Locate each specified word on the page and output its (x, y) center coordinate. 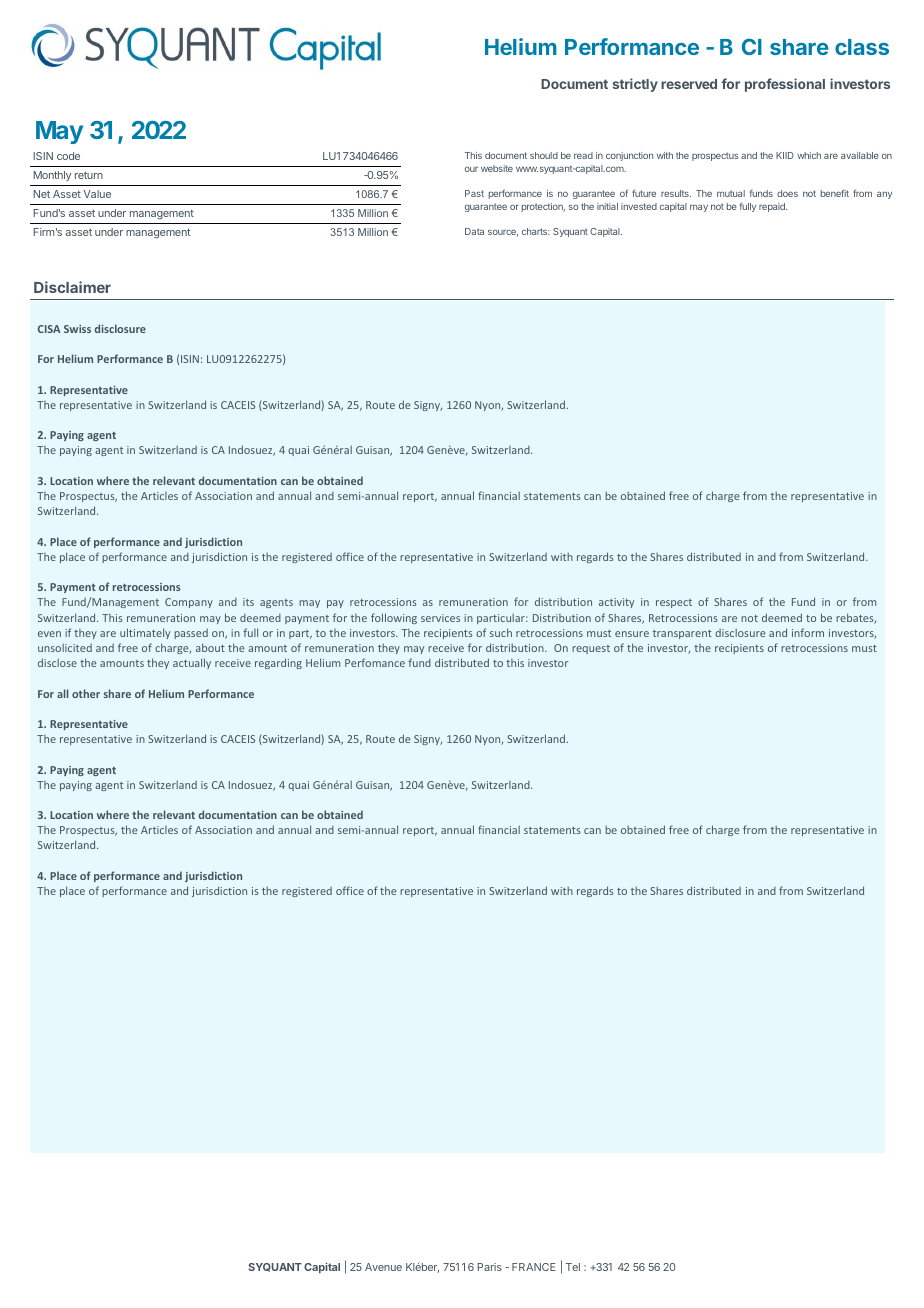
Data (474, 231)
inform (808, 632)
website (497, 168)
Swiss (77, 329)
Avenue (383, 1267)
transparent (682, 634)
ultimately (145, 633)
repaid (773, 207)
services (440, 618)
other (86, 693)
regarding (278, 663)
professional (785, 85)
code (68, 156)
